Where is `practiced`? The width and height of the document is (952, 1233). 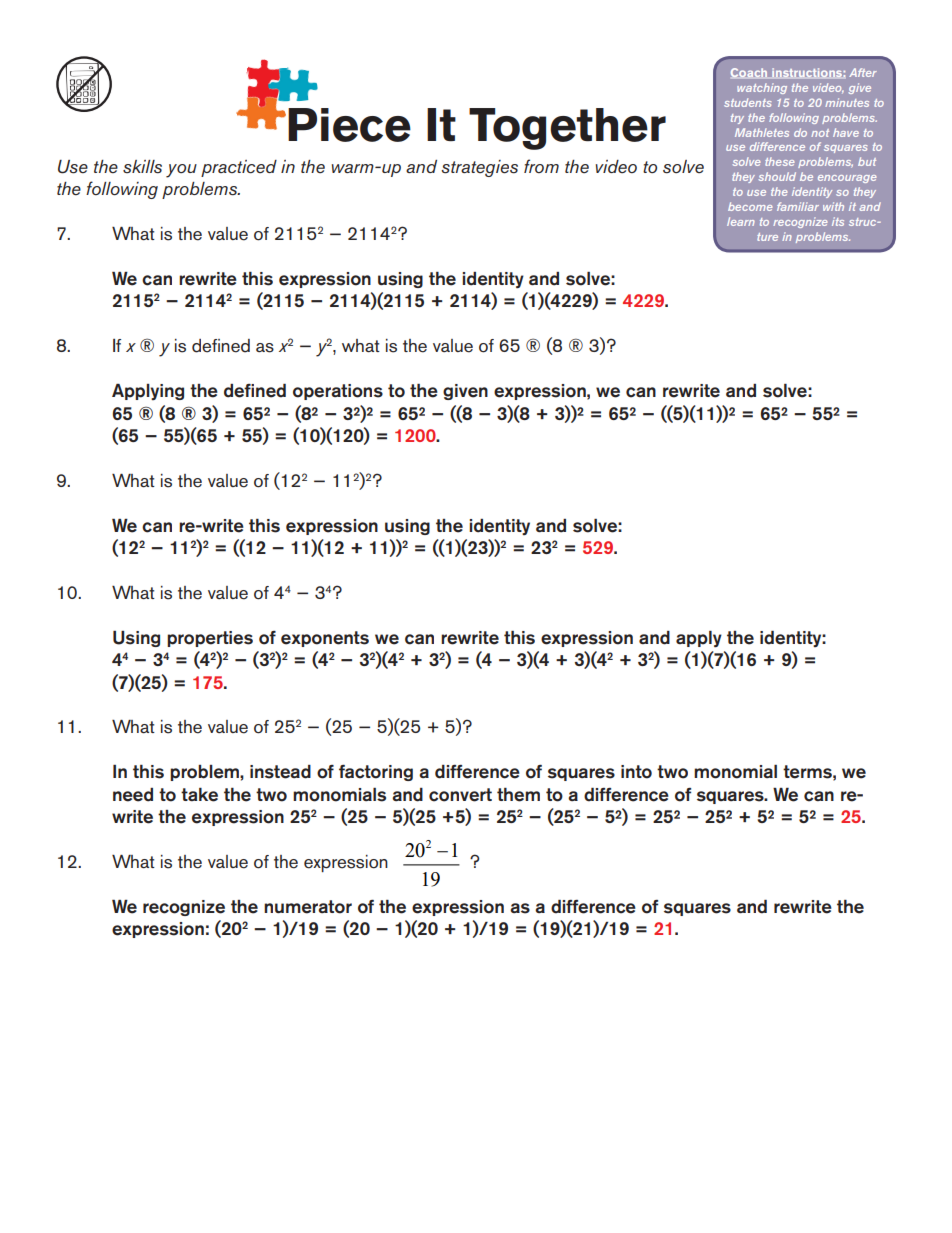
practiced is located at coordinates (239, 168).
